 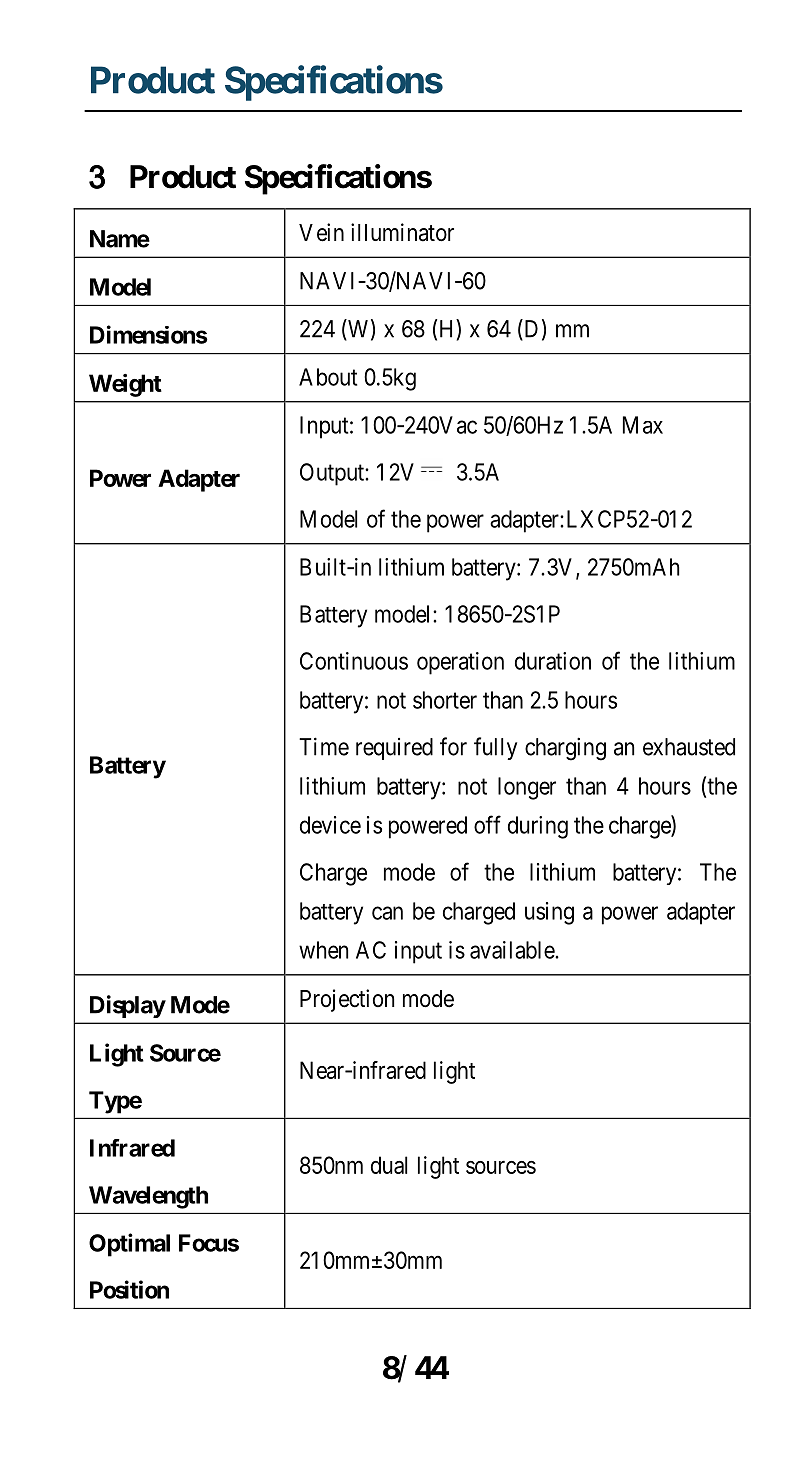 I want to click on Max, so click(x=643, y=425).
